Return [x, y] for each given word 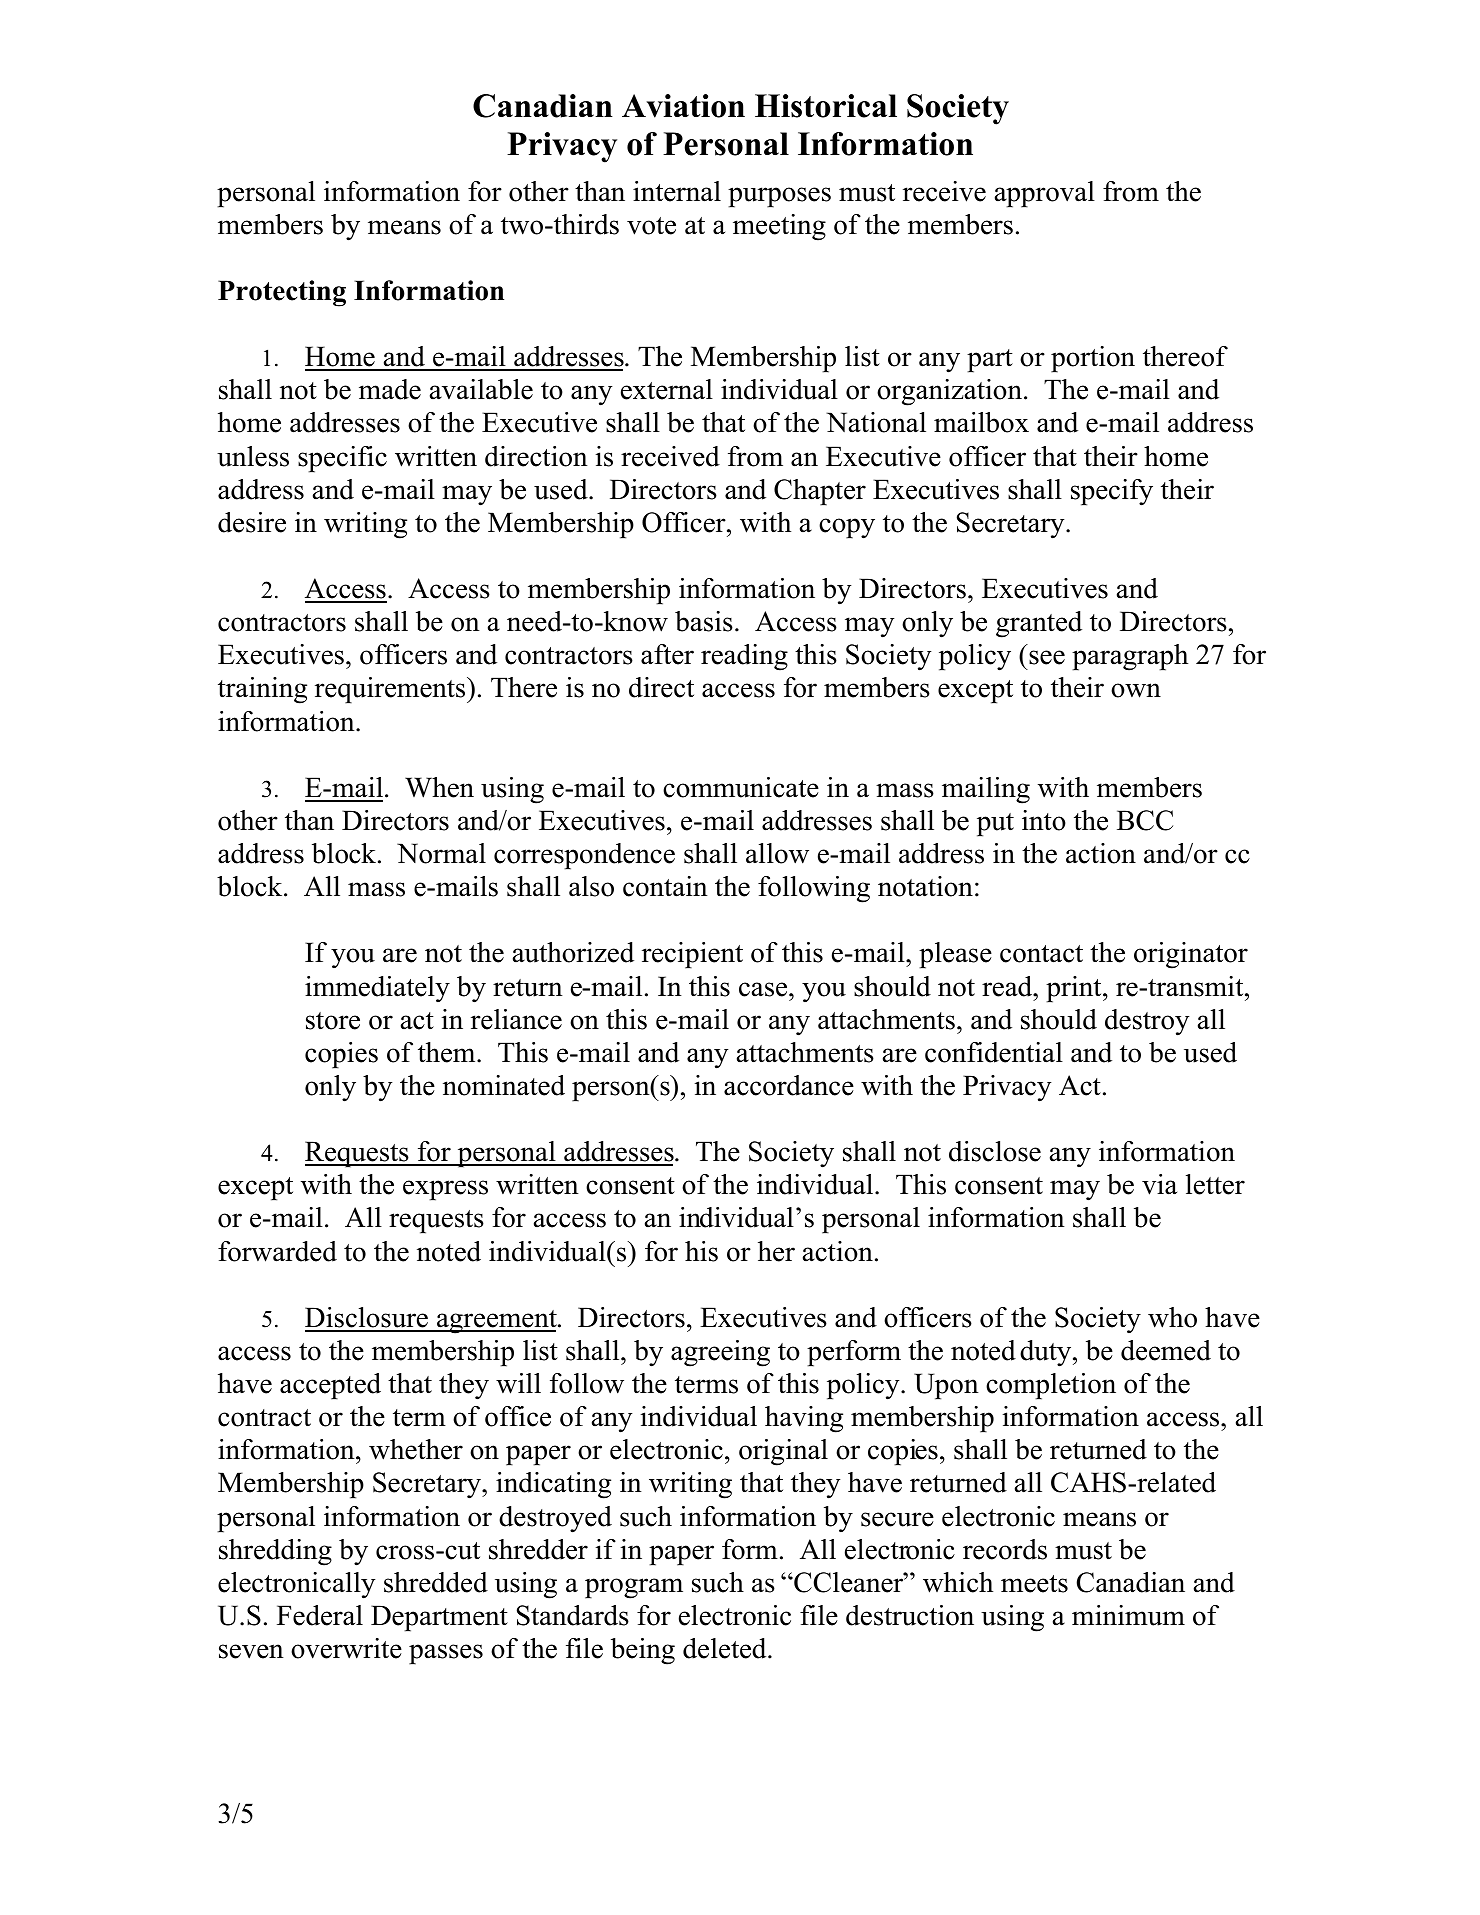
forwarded [277, 1251]
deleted [726, 1648]
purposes [779, 197]
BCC [1145, 820]
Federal [320, 1615]
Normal [441, 853]
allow [777, 853]
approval [1045, 194]
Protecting [282, 293]
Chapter [820, 492]
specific [342, 459]
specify [1112, 492]
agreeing [720, 1353]
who [1172, 1317]
